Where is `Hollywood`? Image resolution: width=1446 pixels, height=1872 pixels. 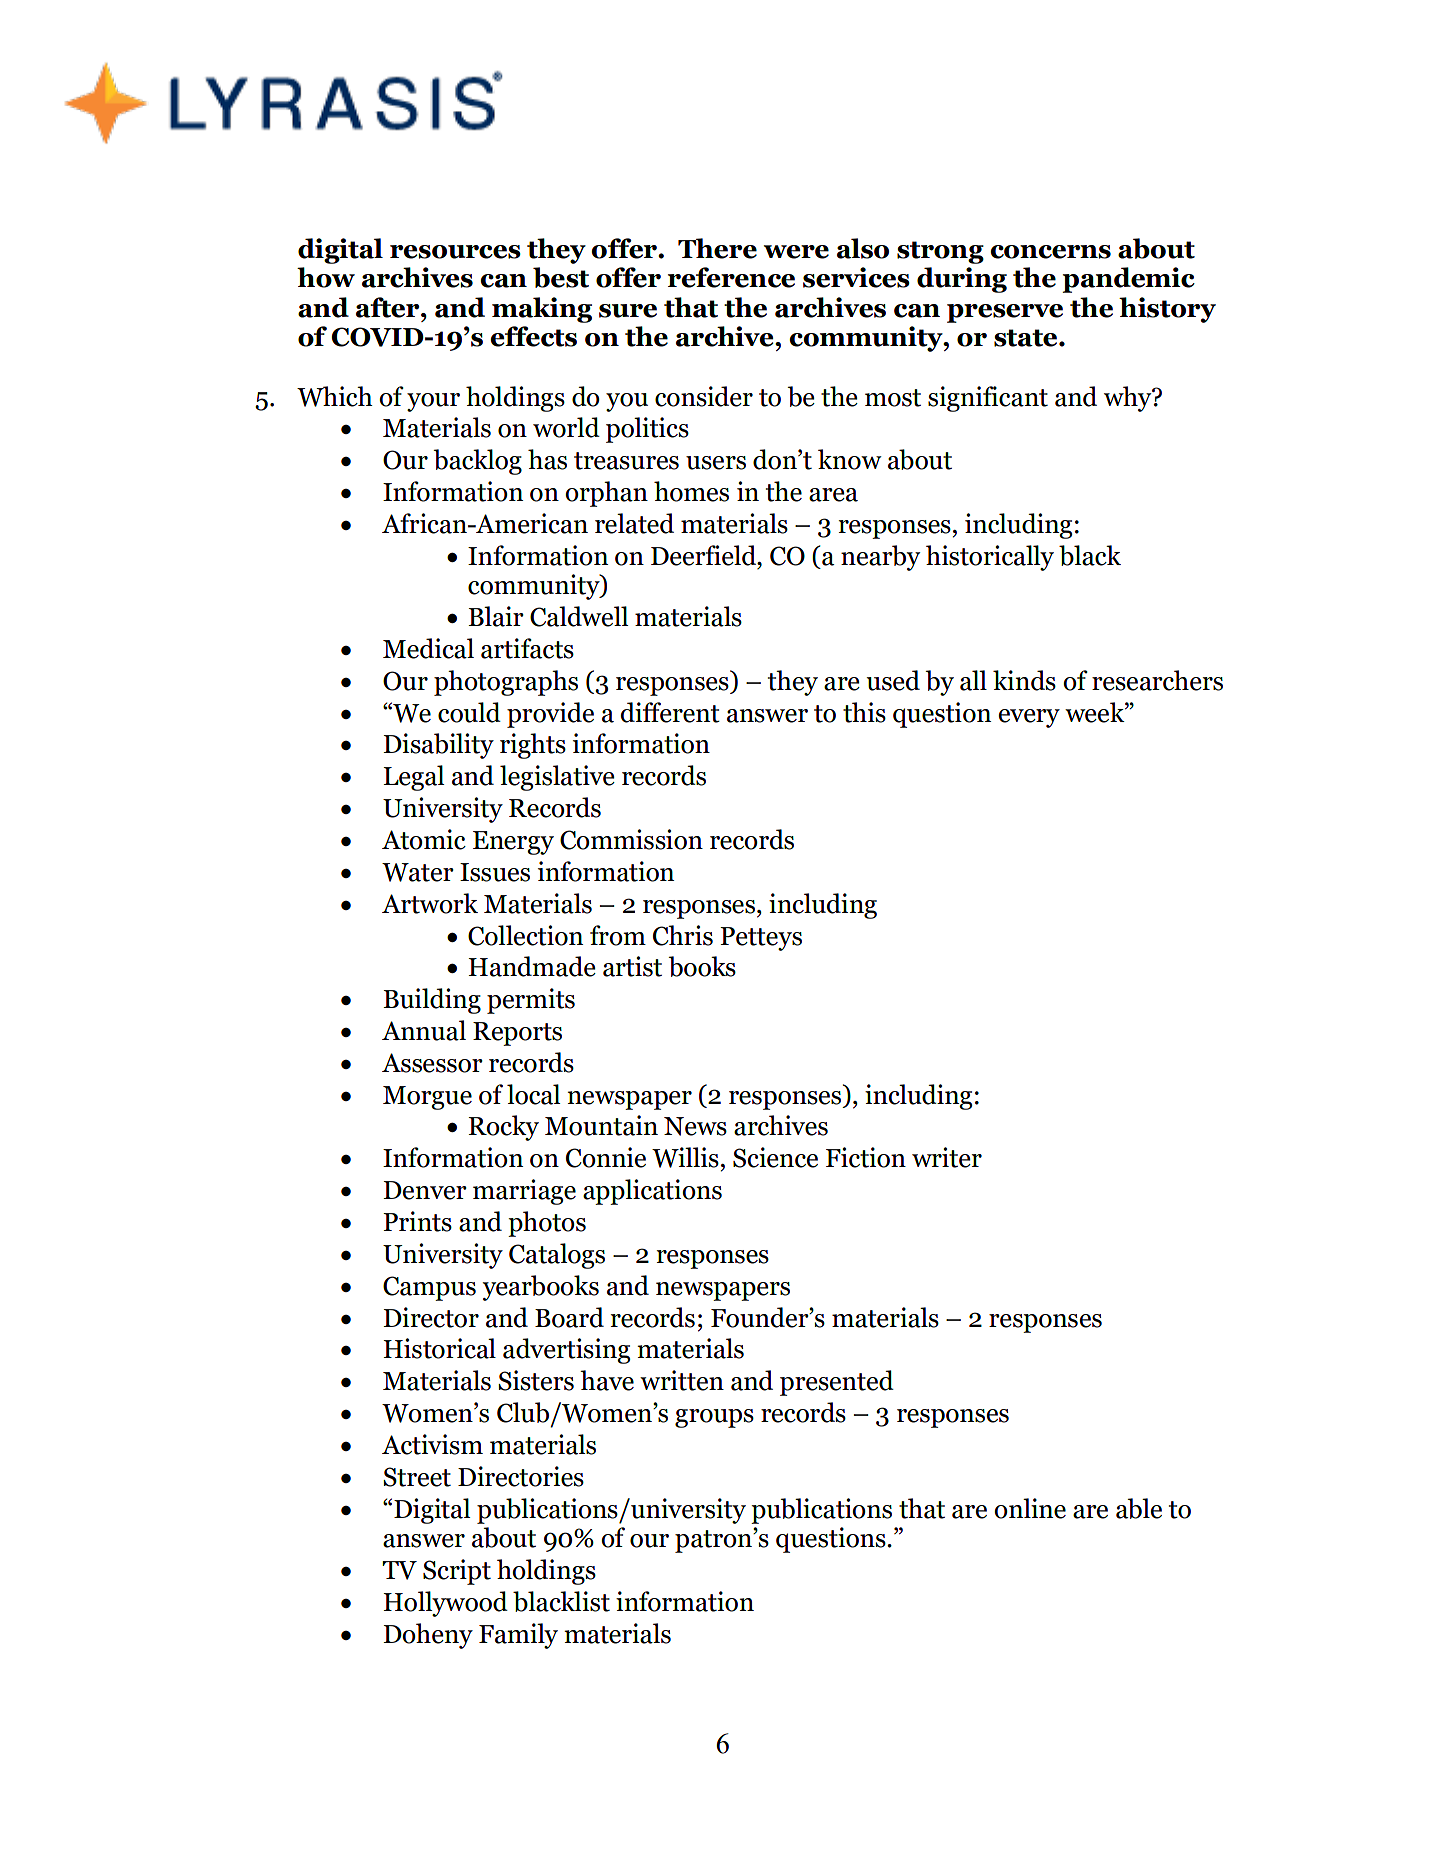 Hollywood is located at coordinates (446, 1604).
